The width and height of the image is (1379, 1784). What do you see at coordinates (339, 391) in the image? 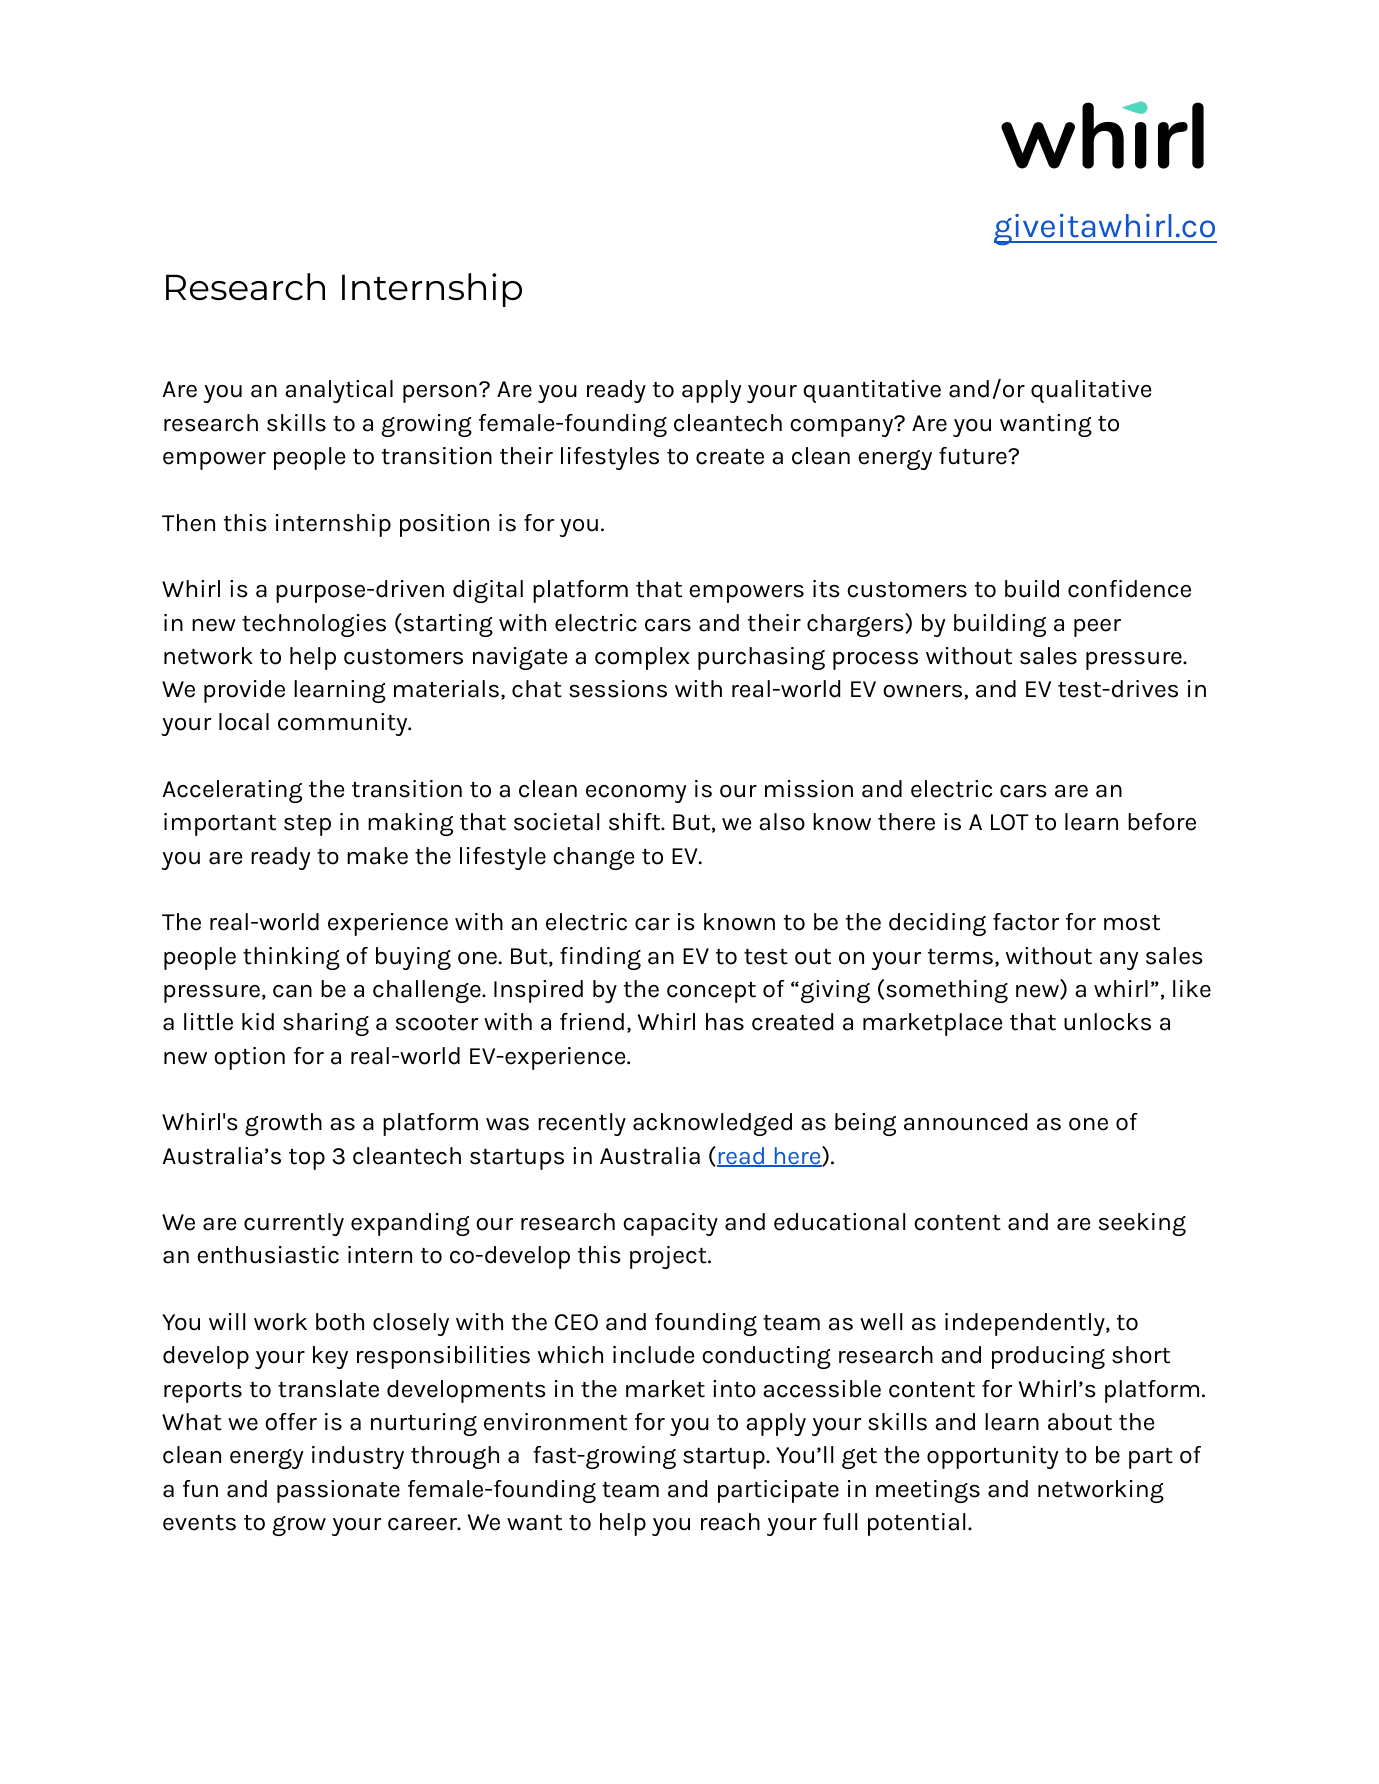
I see `analytical` at bounding box center [339, 391].
